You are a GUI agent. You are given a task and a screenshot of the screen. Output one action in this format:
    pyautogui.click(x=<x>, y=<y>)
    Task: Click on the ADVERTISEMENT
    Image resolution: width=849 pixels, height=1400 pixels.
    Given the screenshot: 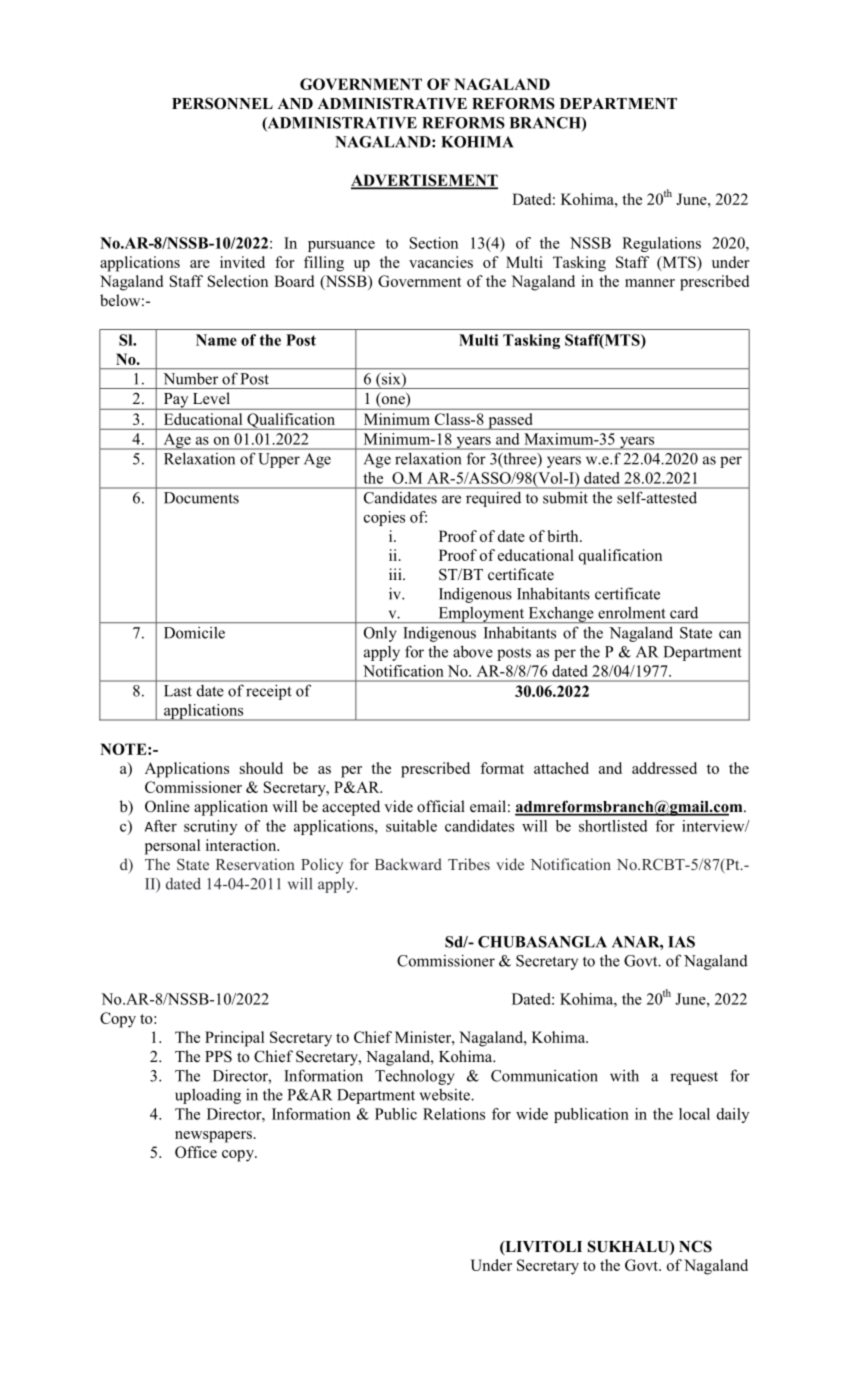 What is the action you would take?
    pyautogui.click(x=424, y=181)
